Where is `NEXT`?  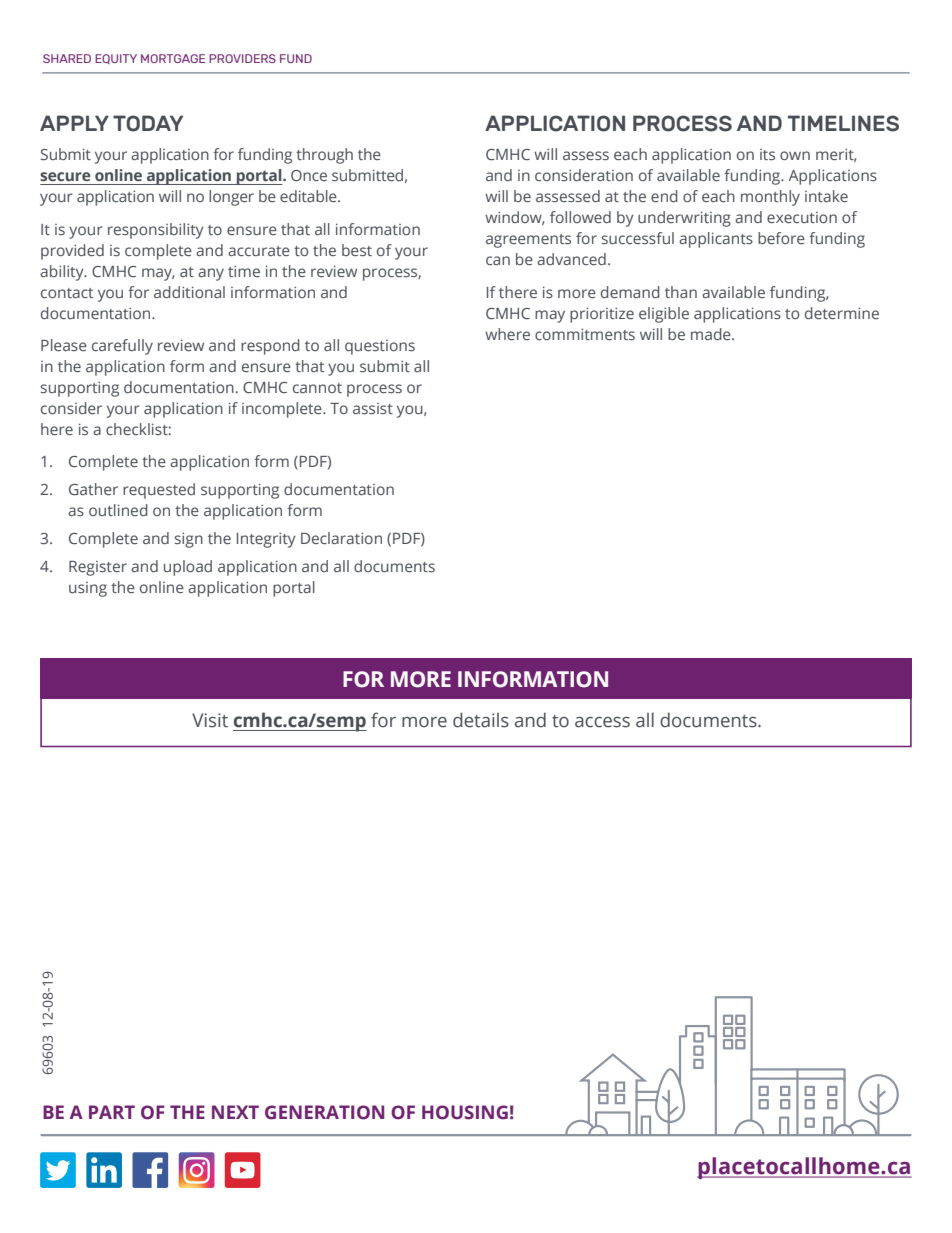
NEXT is located at coordinates (235, 1112).
